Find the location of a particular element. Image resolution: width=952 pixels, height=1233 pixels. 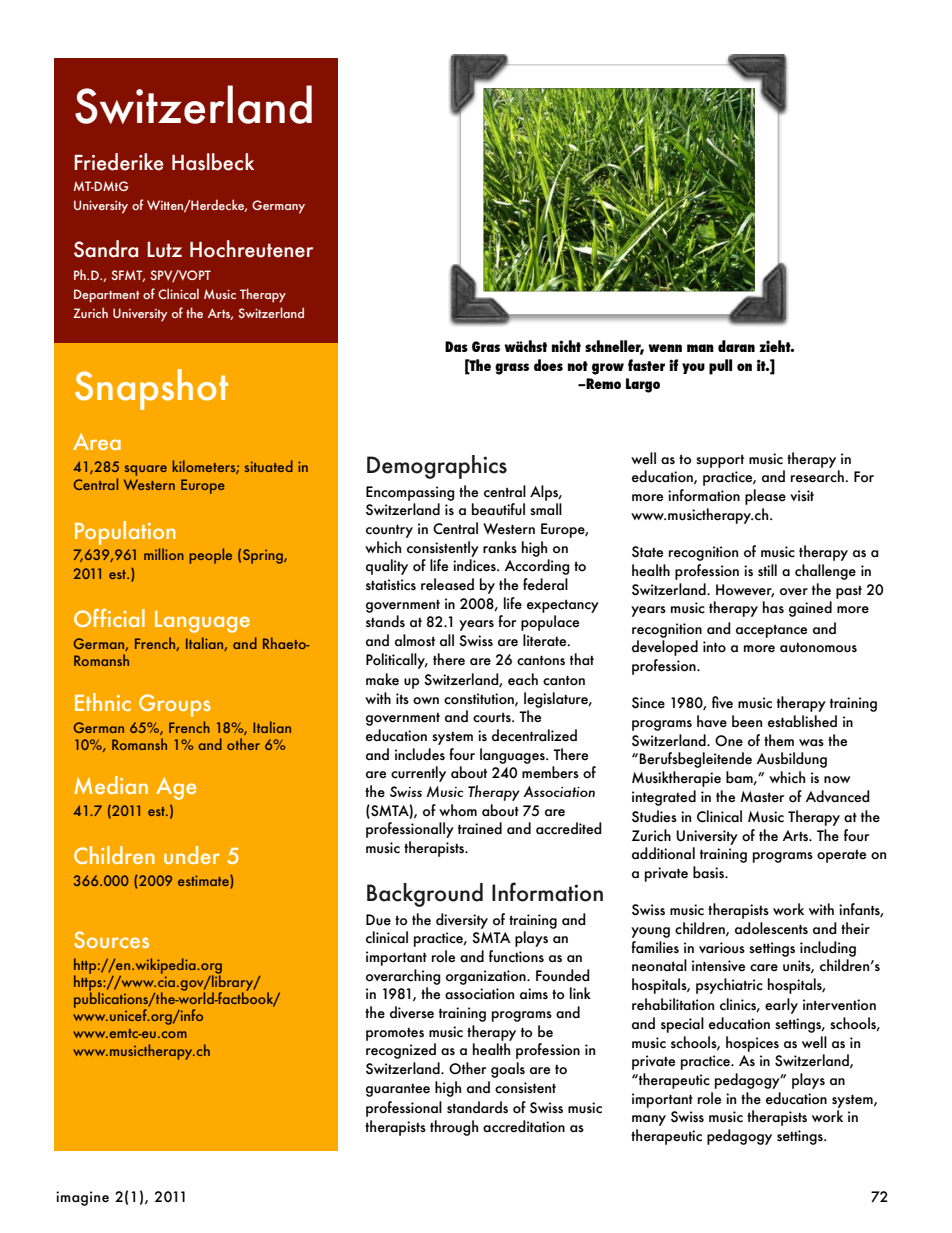

imagine is located at coordinates (82, 1198).
